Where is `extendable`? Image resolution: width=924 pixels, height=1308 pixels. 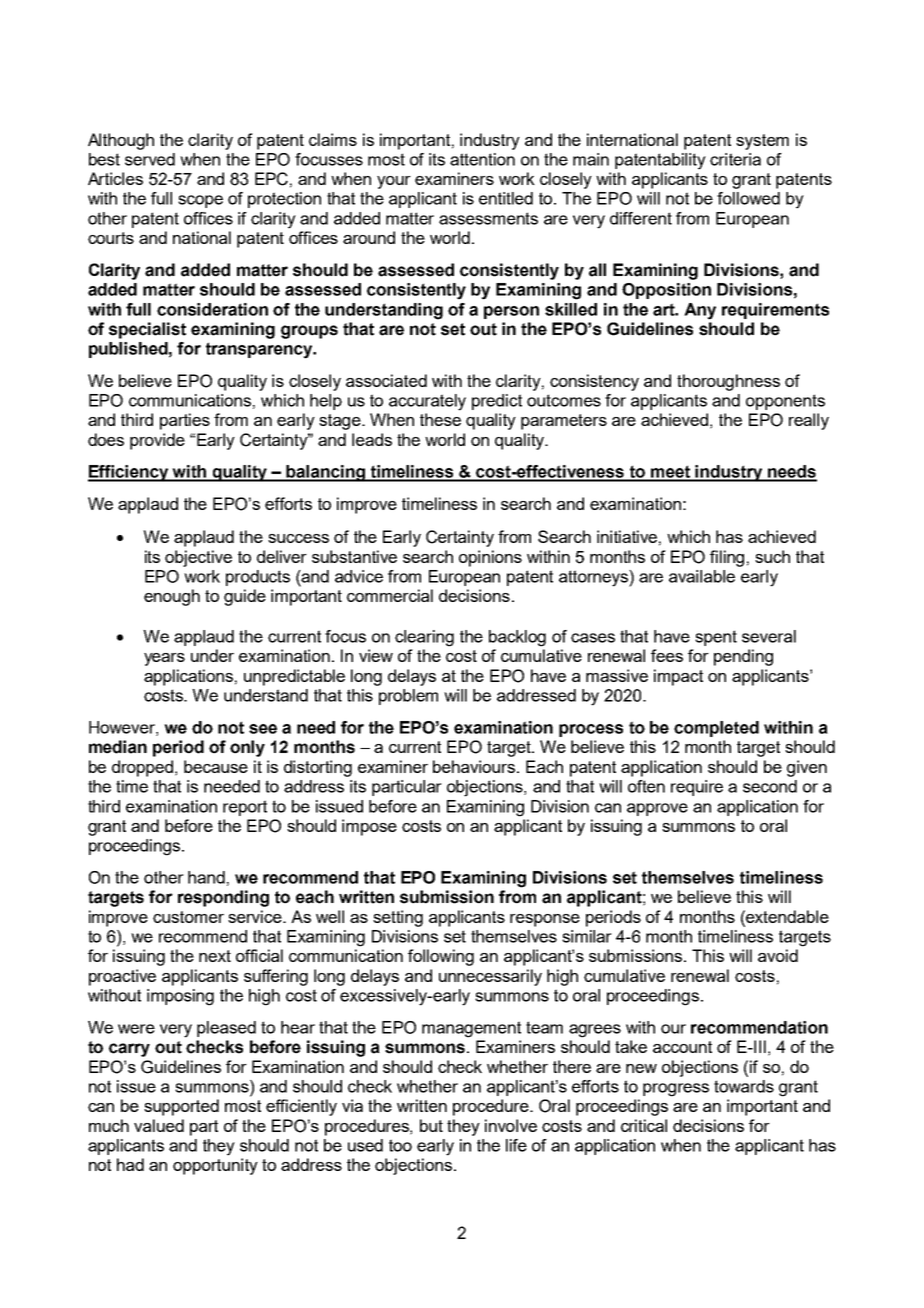
extendable is located at coordinates (786, 916).
